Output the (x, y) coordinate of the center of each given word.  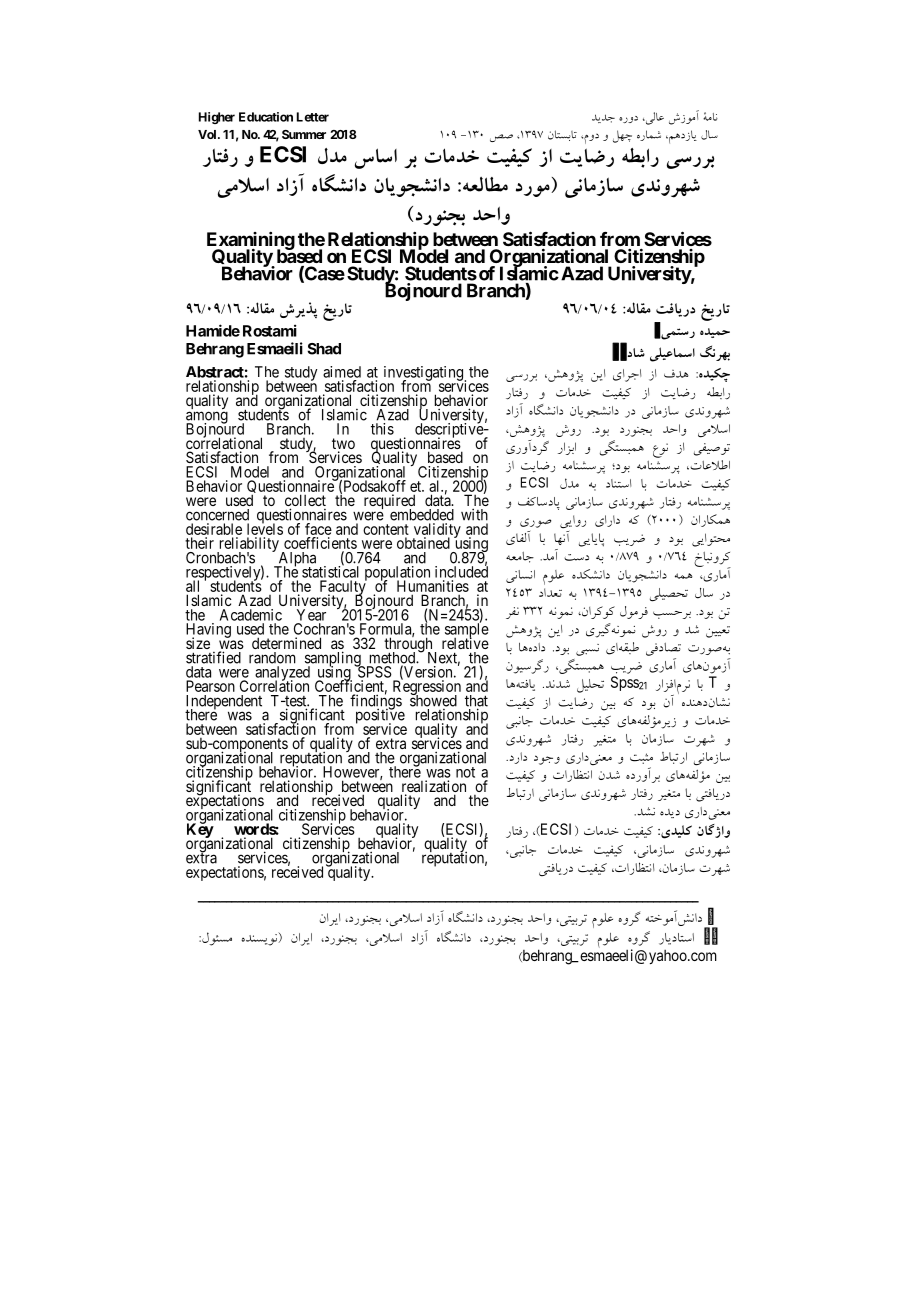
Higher (217, 118)
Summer (304, 134)
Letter (313, 117)
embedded (422, 515)
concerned (217, 515)
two (343, 445)
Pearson (210, 686)
